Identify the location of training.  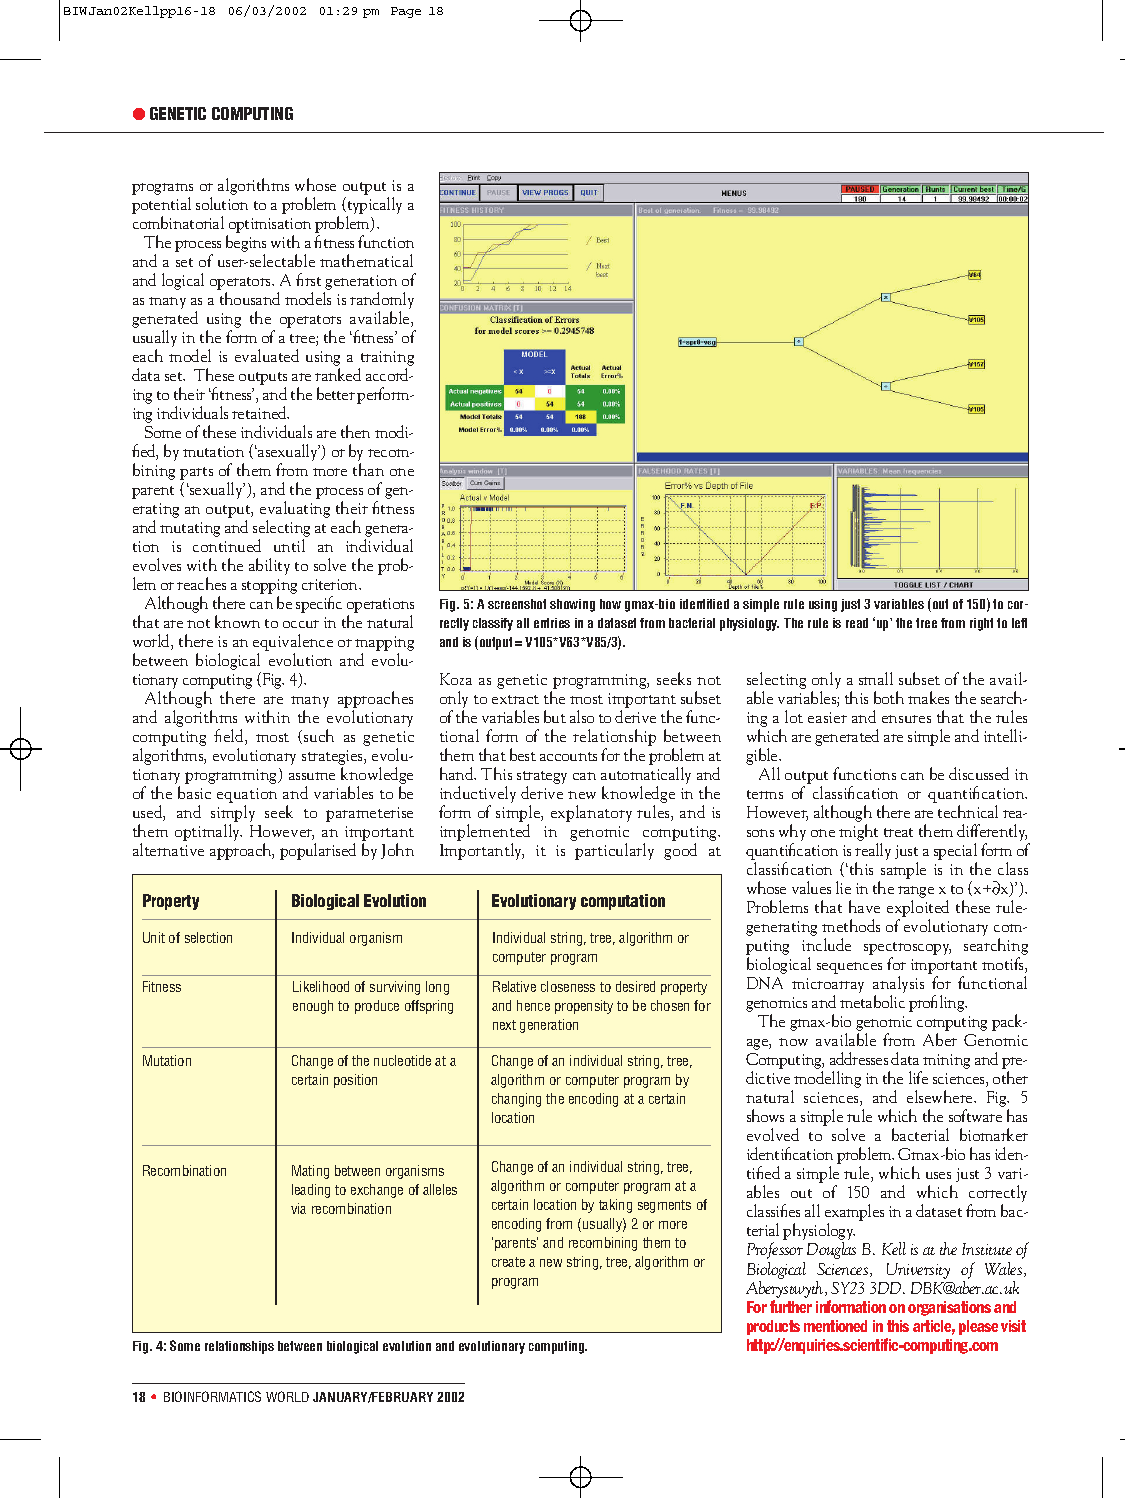
(386, 360).
